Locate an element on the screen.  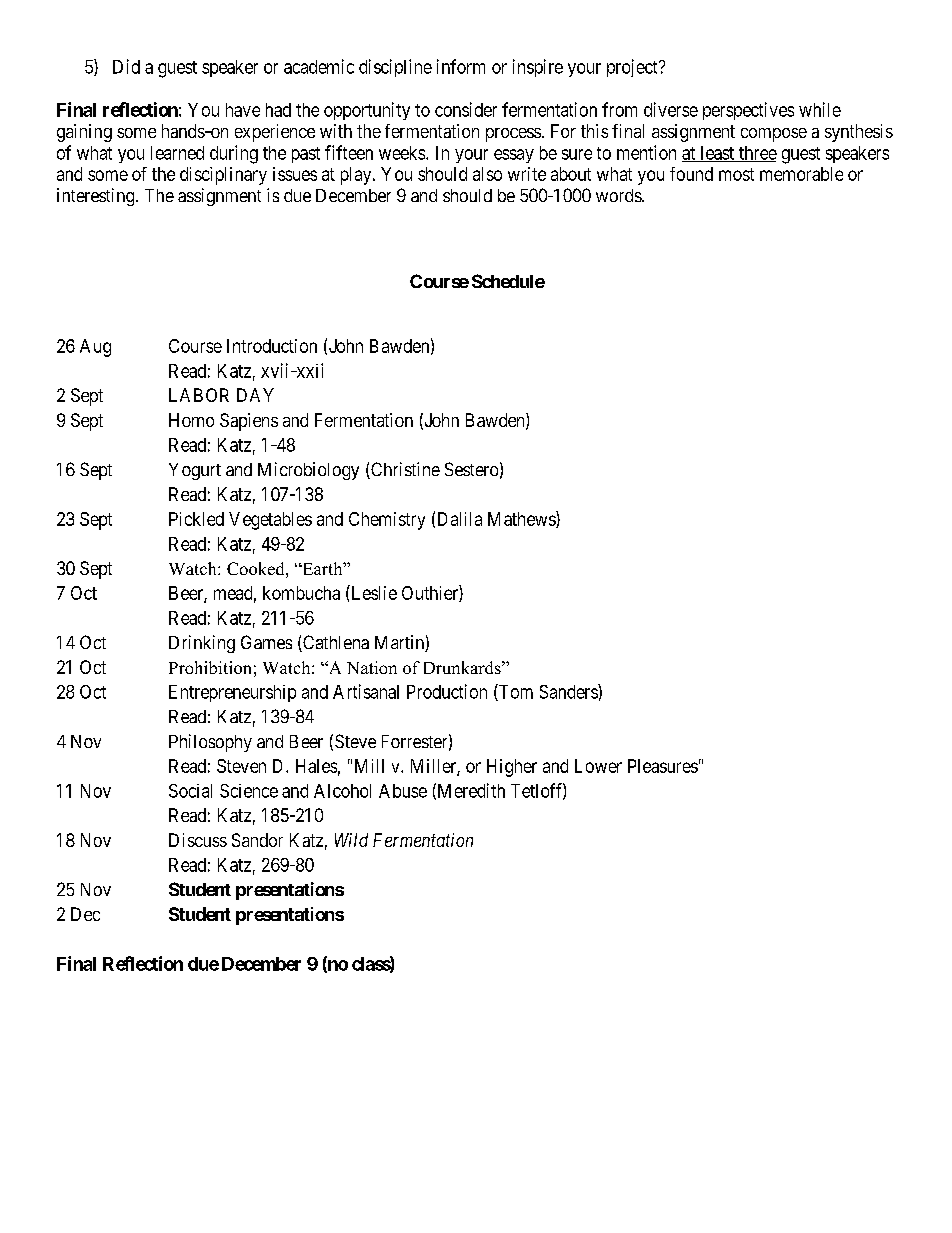
Christine is located at coordinates (404, 470).
